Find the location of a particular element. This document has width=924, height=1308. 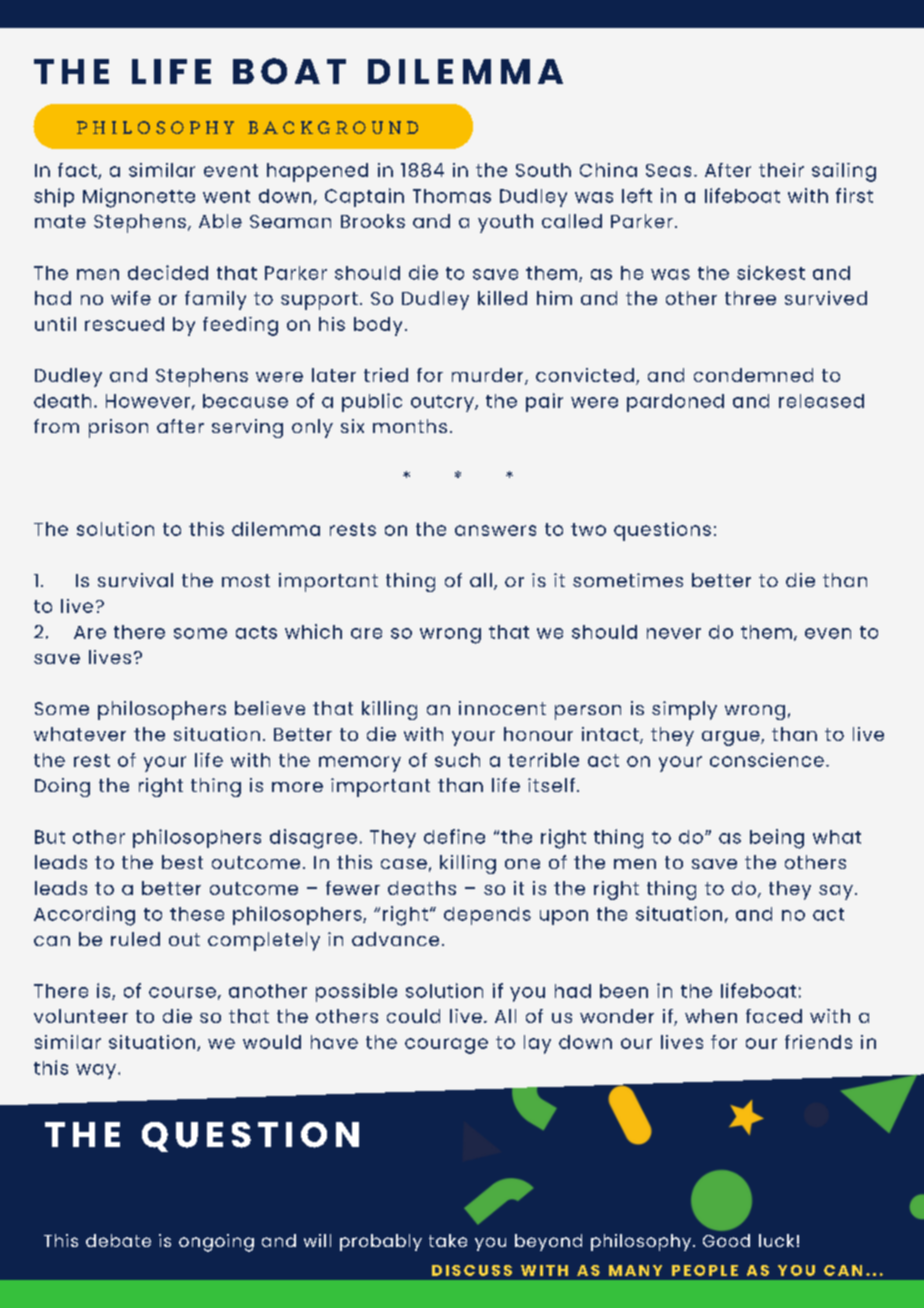

Able is located at coordinates (220, 221).
